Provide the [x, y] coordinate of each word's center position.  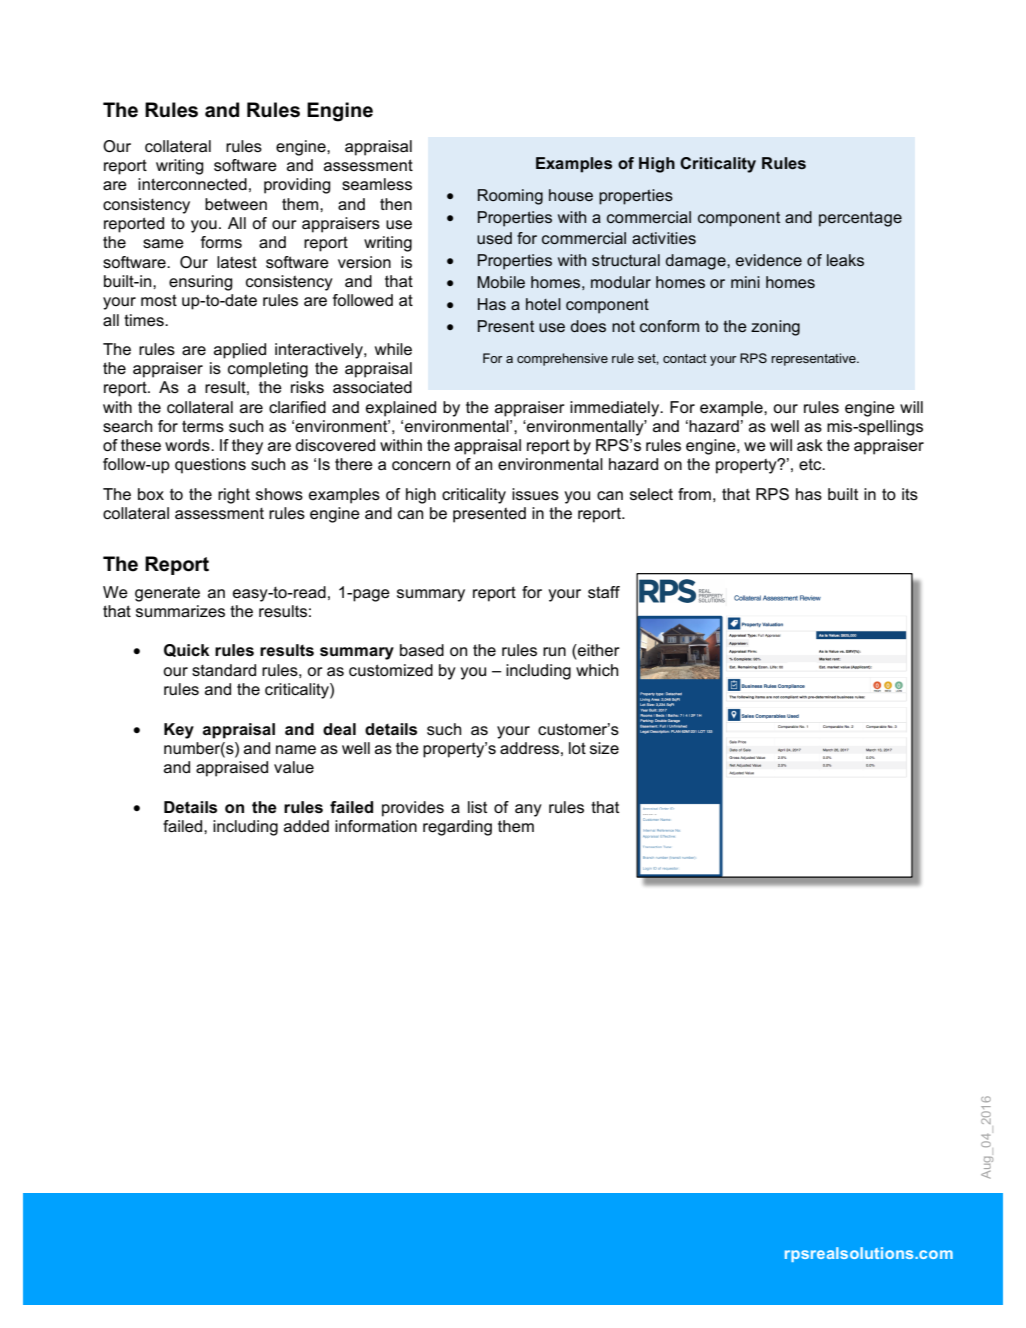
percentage [860, 219]
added [306, 826]
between [236, 204]
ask [810, 445]
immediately [616, 409]
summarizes [180, 611]
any [528, 810]
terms [203, 426]
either [598, 650]
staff [604, 592]
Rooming [510, 197]
